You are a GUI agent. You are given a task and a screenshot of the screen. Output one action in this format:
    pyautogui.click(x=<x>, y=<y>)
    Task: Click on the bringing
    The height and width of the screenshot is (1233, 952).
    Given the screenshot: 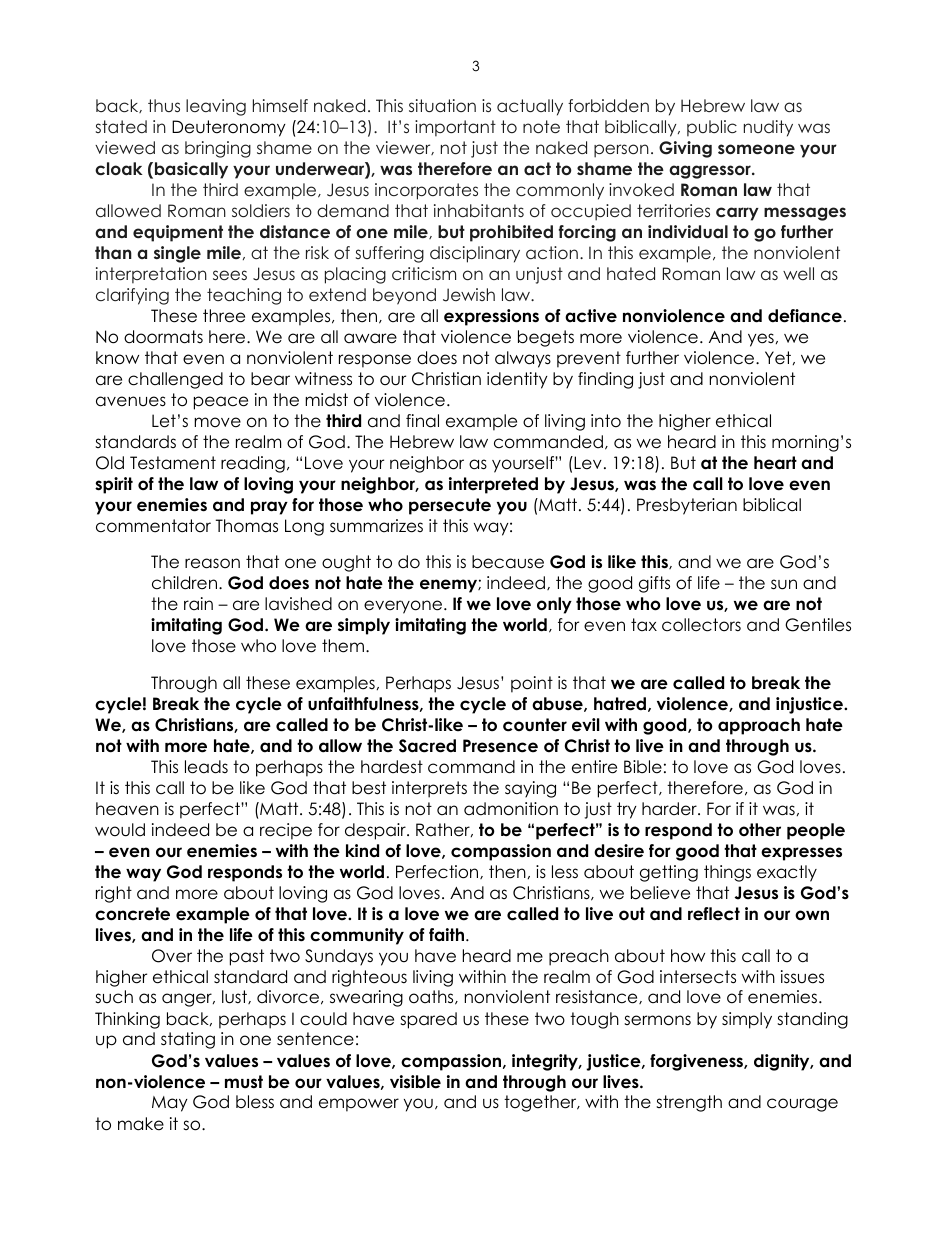 What is the action you would take?
    pyautogui.click(x=218, y=149)
